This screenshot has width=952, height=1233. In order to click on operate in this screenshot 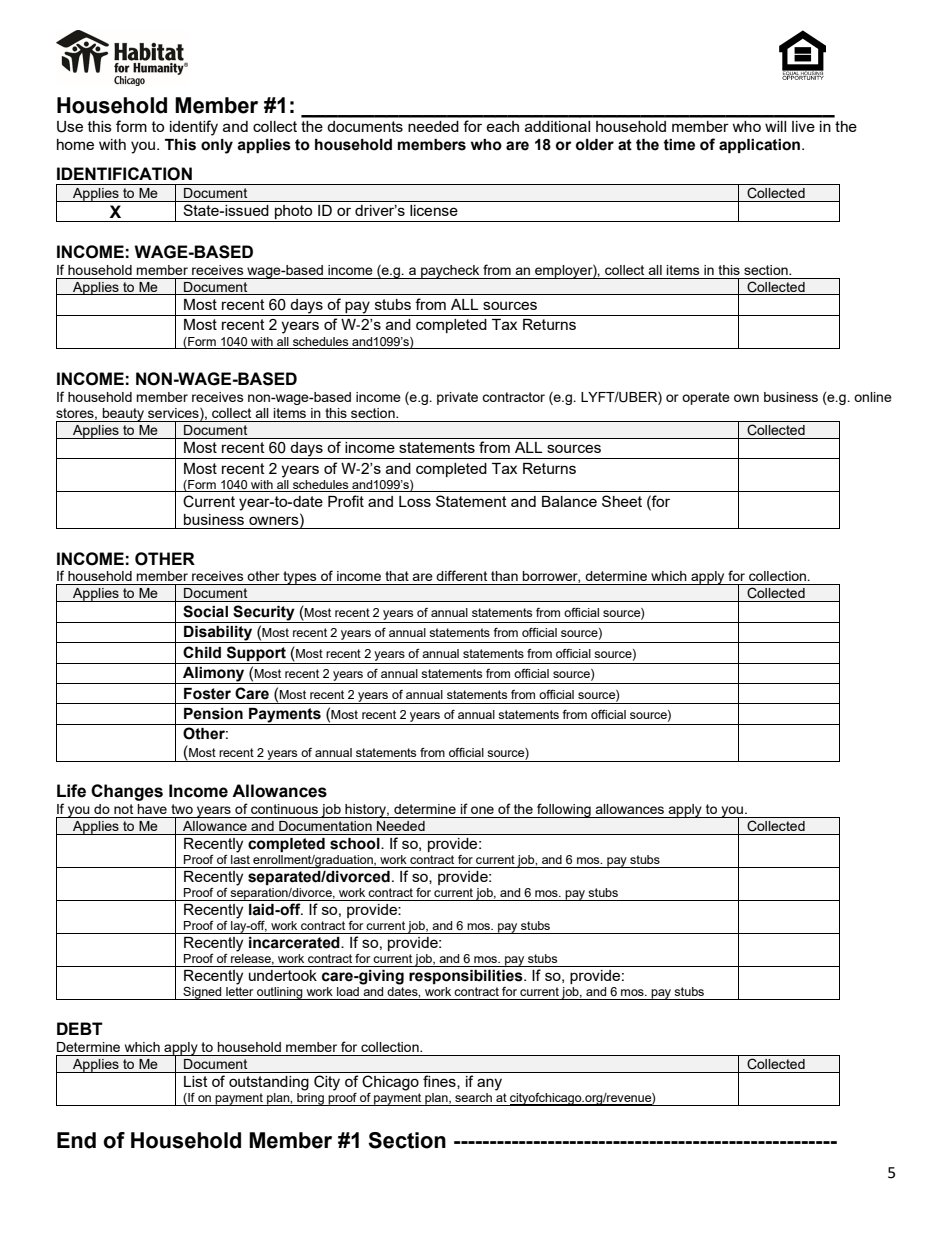, I will do `click(706, 398)`.
